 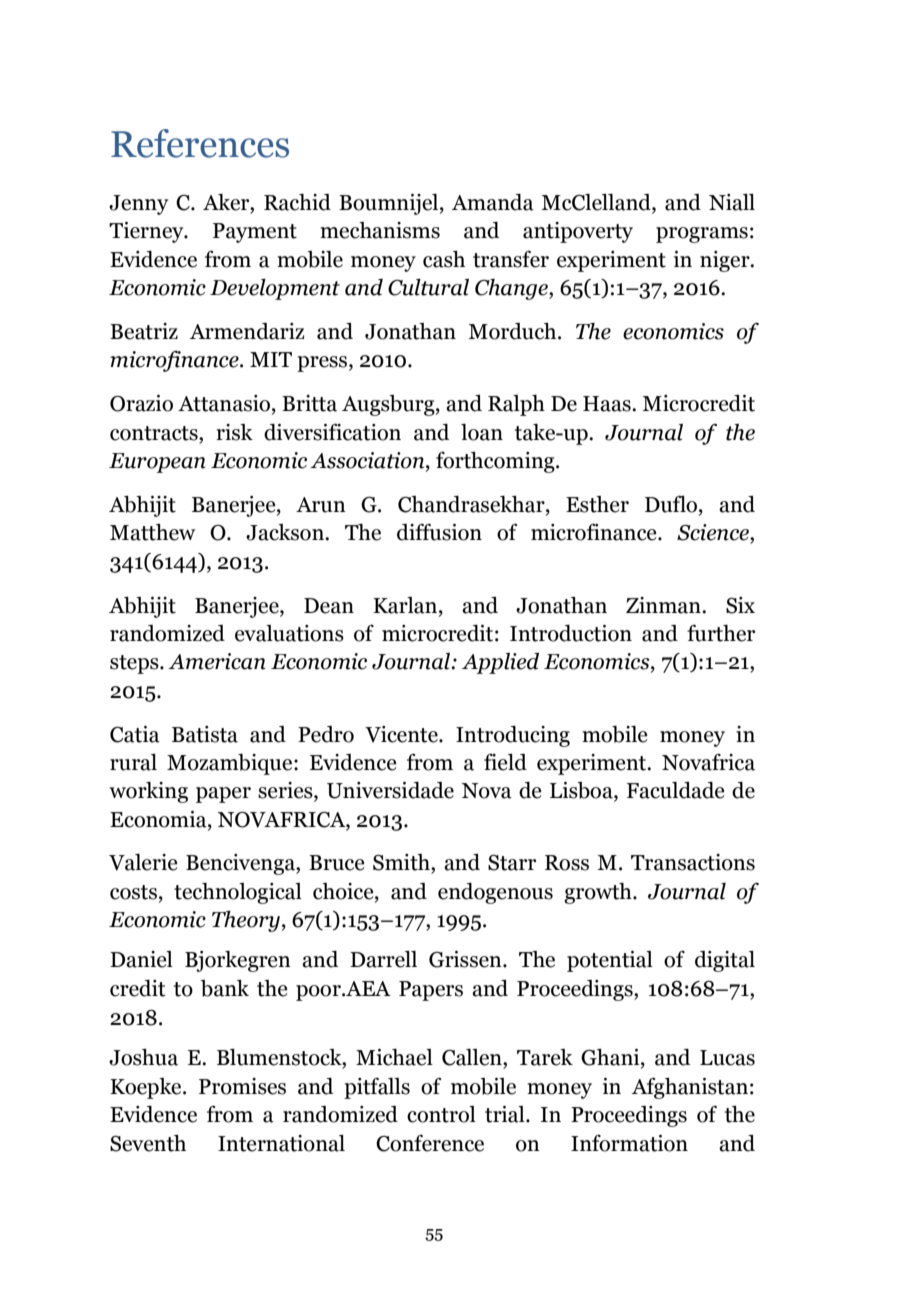 What do you see at coordinates (721, 633) in the document?
I see `further` at bounding box center [721, 633].
